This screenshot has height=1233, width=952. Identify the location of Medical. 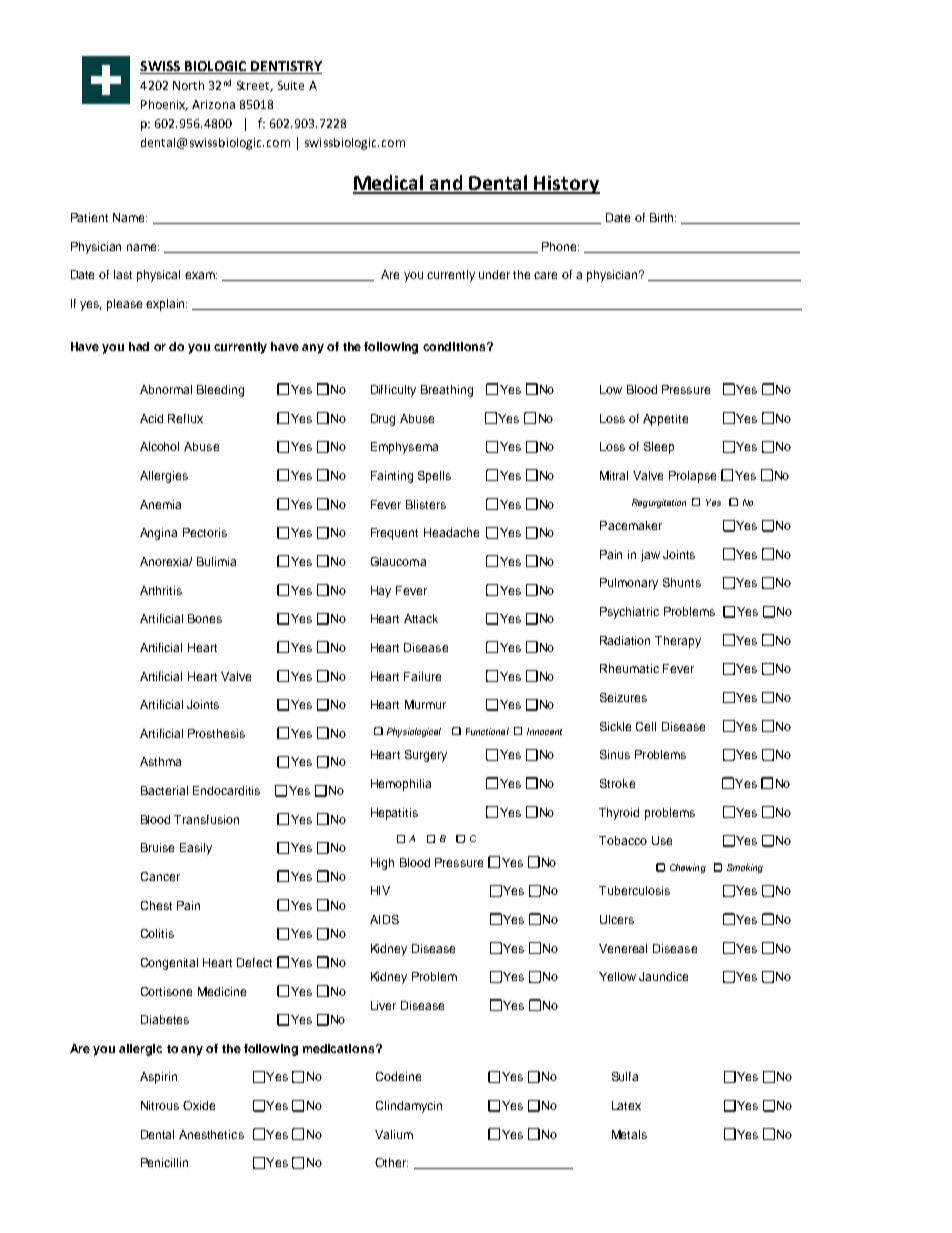
(389, 184).
